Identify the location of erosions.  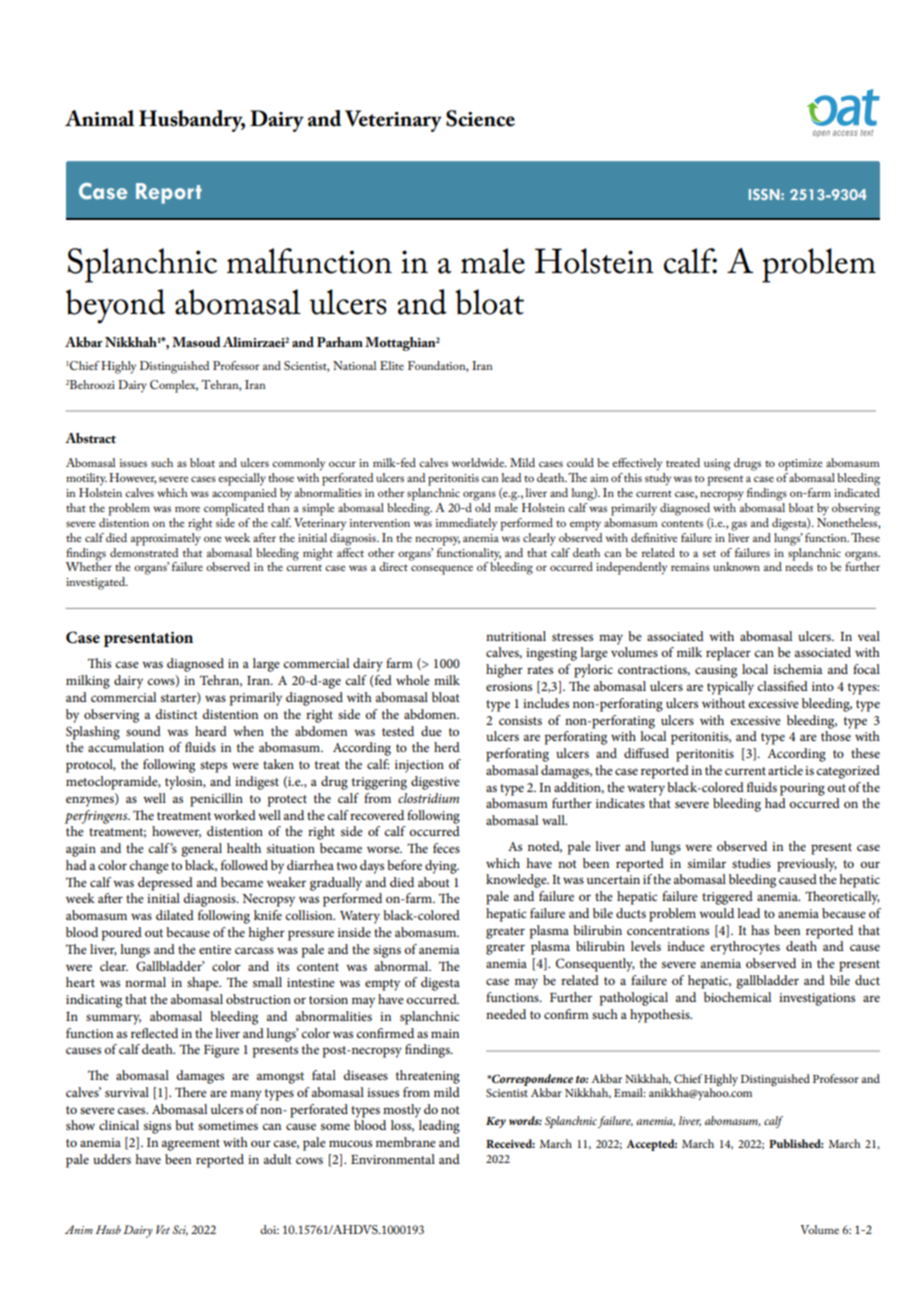
(509, 686).
